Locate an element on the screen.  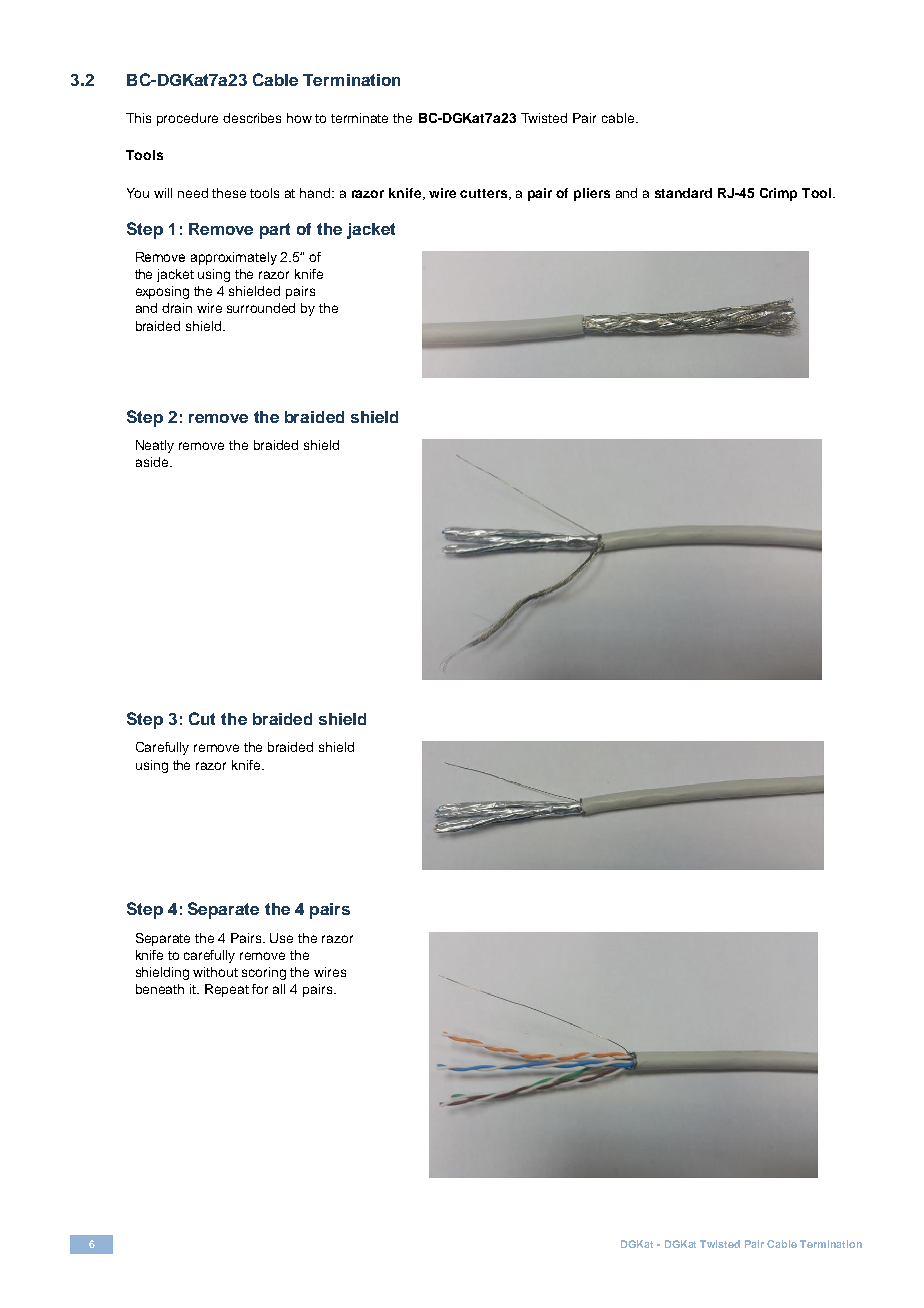
without is located at coordinates (215, 972).
